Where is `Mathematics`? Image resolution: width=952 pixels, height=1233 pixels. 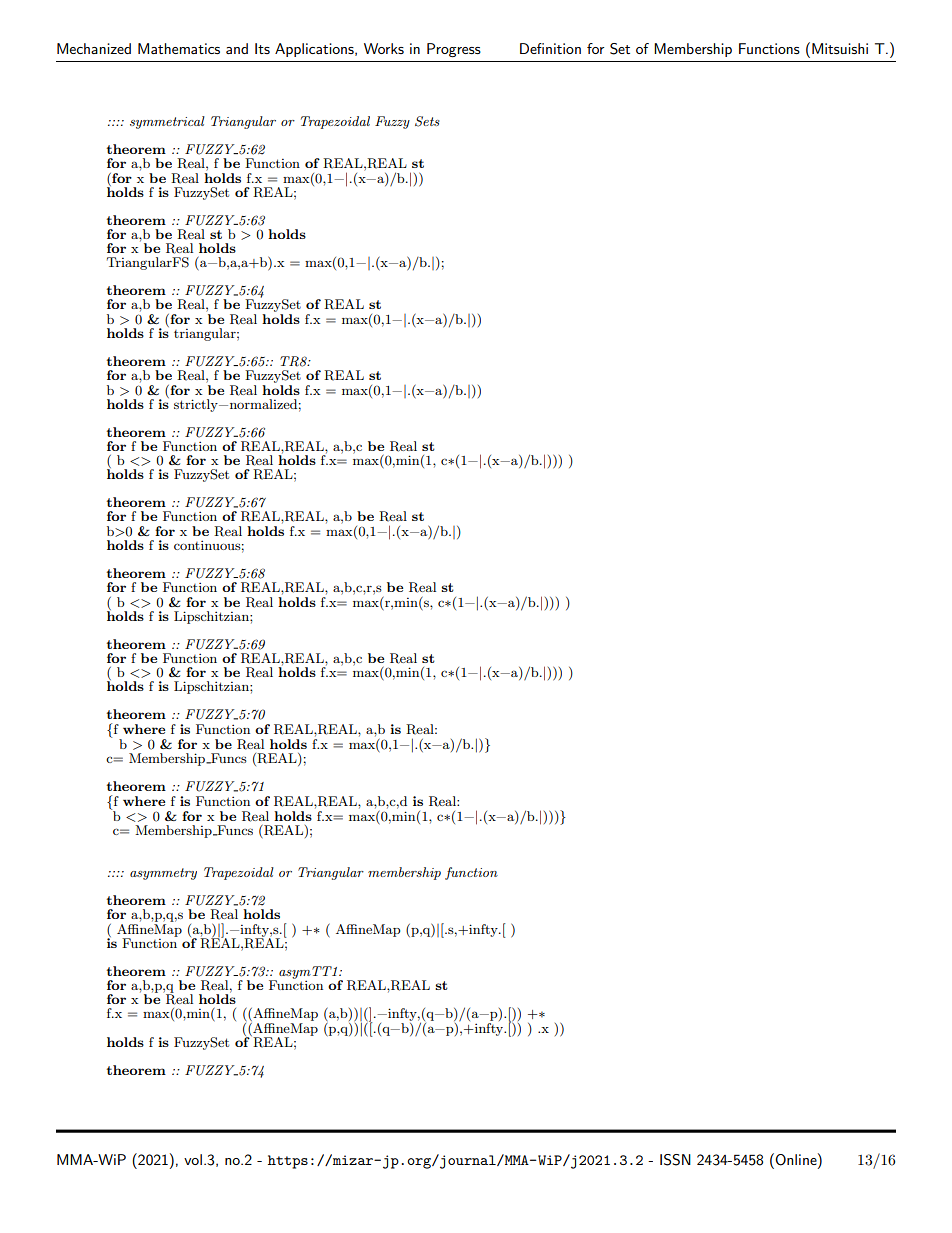
Mathematics is located at coordinates (179, 48).
